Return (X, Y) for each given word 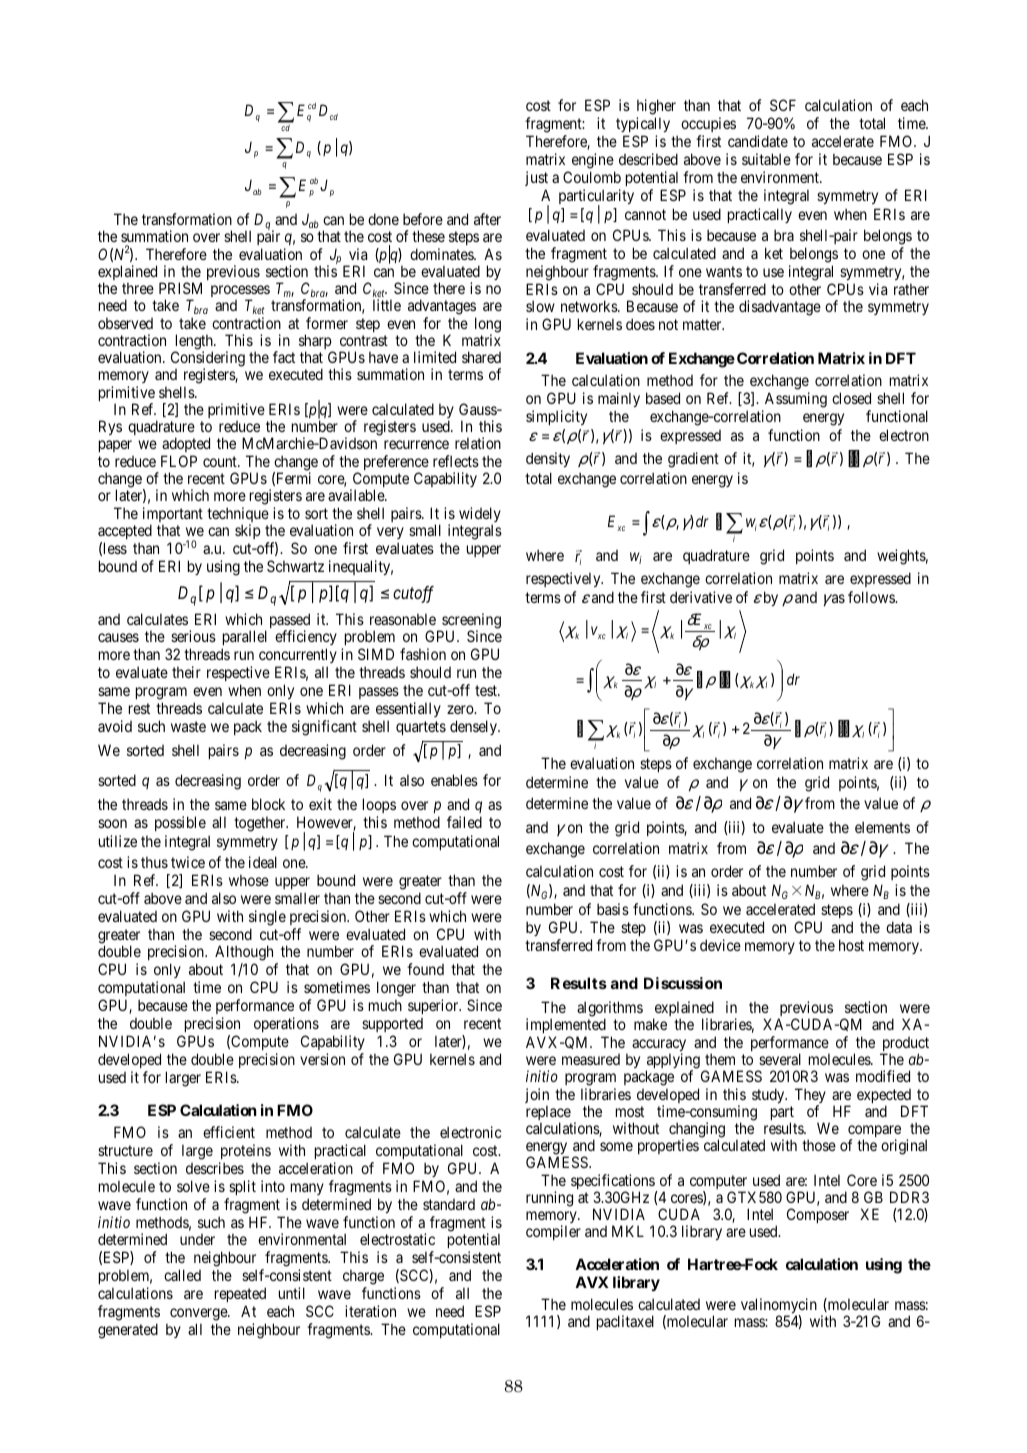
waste (188, 726)
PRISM (180, 288)
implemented (567, 1027)
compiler (553, 1232)
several (780, 1059)
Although (245, 954)
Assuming (796, 400)
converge (199, 1314)
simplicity (556, 417)
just (536, 178)
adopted (185, 446)
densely (474, 727)
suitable (766, 159)
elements (882, 827)
